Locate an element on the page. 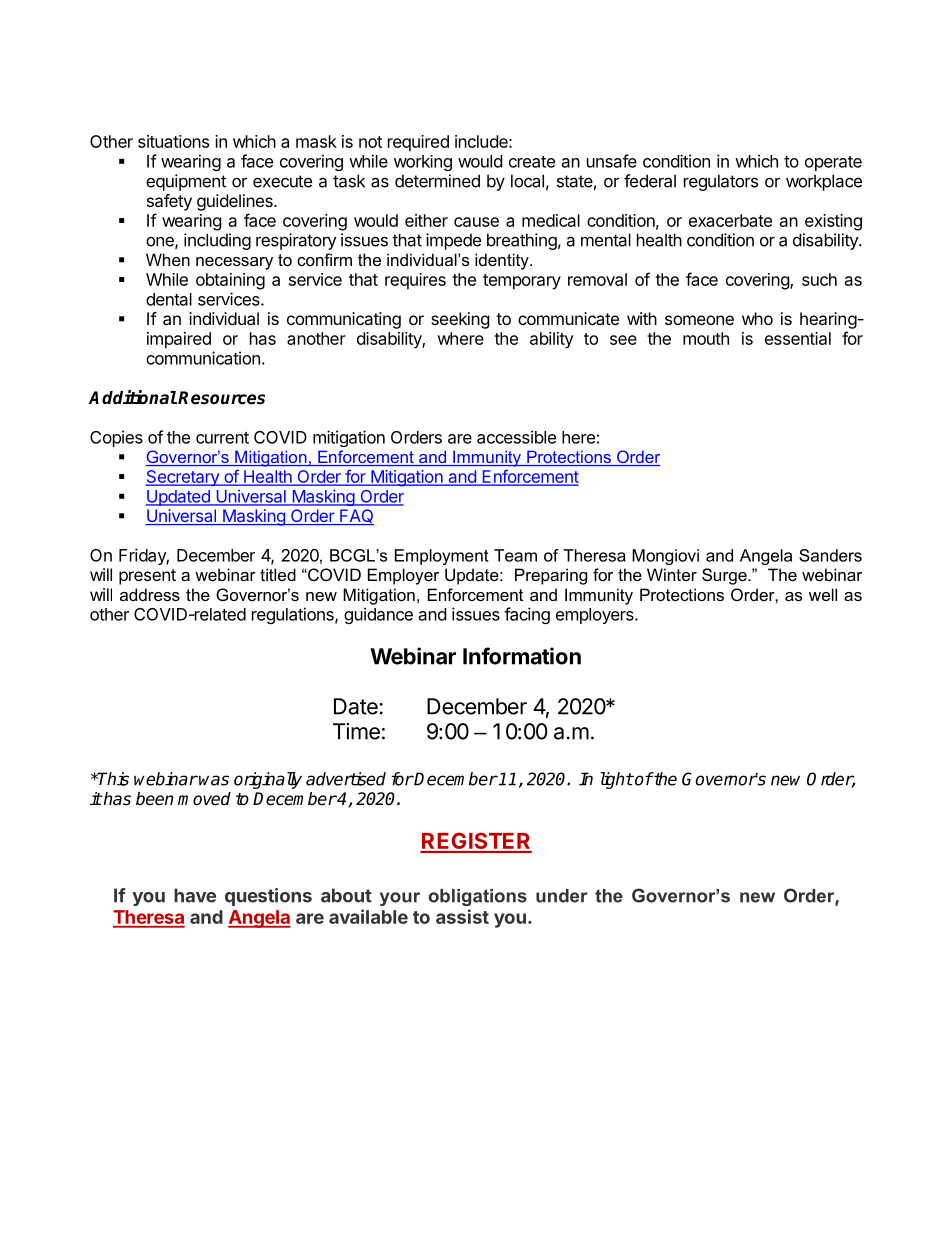 The height and width of the image is (1233, 952). equipment is located at coordinates (186, 182).
